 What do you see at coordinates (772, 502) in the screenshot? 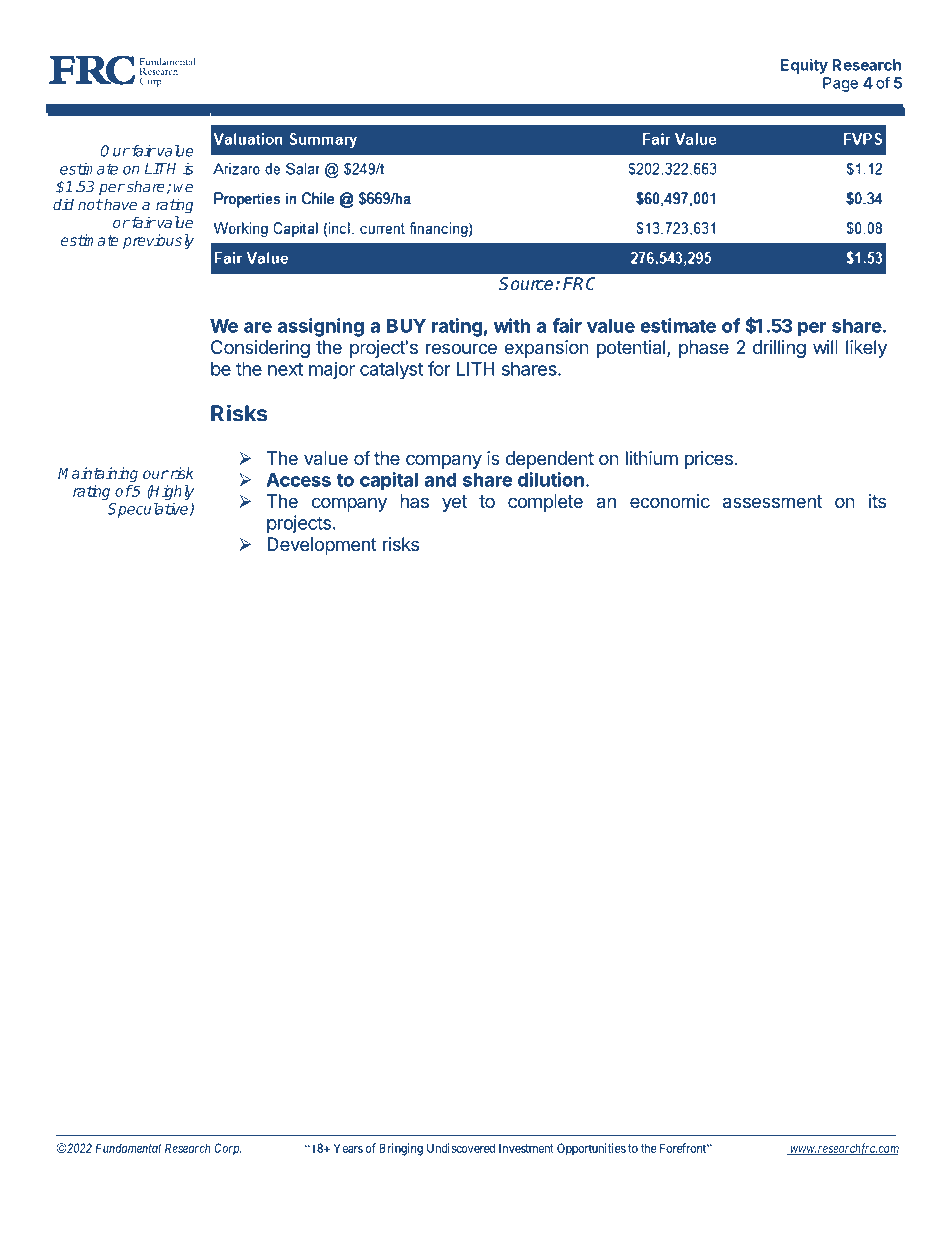
I see `assessment` at bounding box center [772, 502].
